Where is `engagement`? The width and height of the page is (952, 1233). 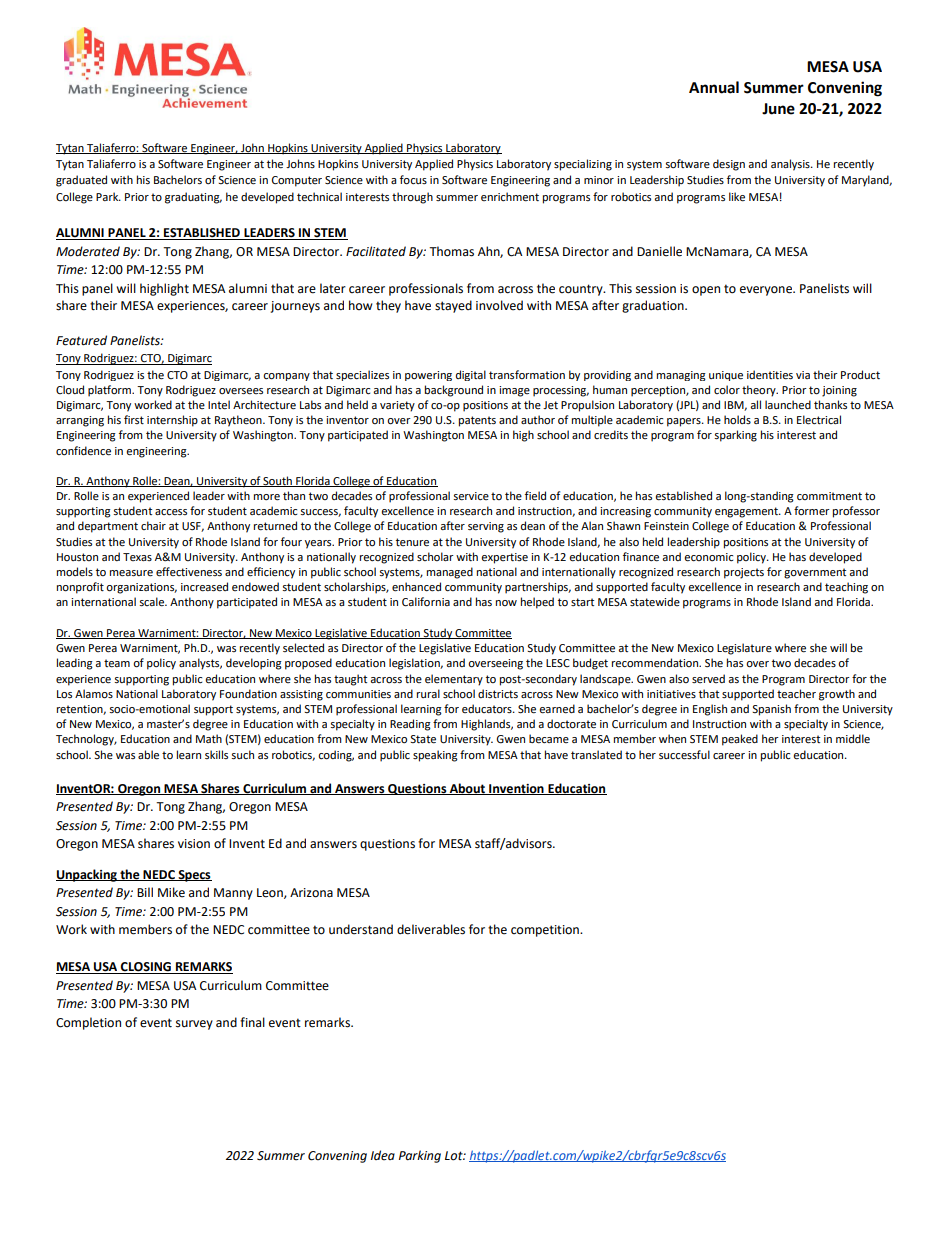
engagement is located at coordinates (747, 512).
